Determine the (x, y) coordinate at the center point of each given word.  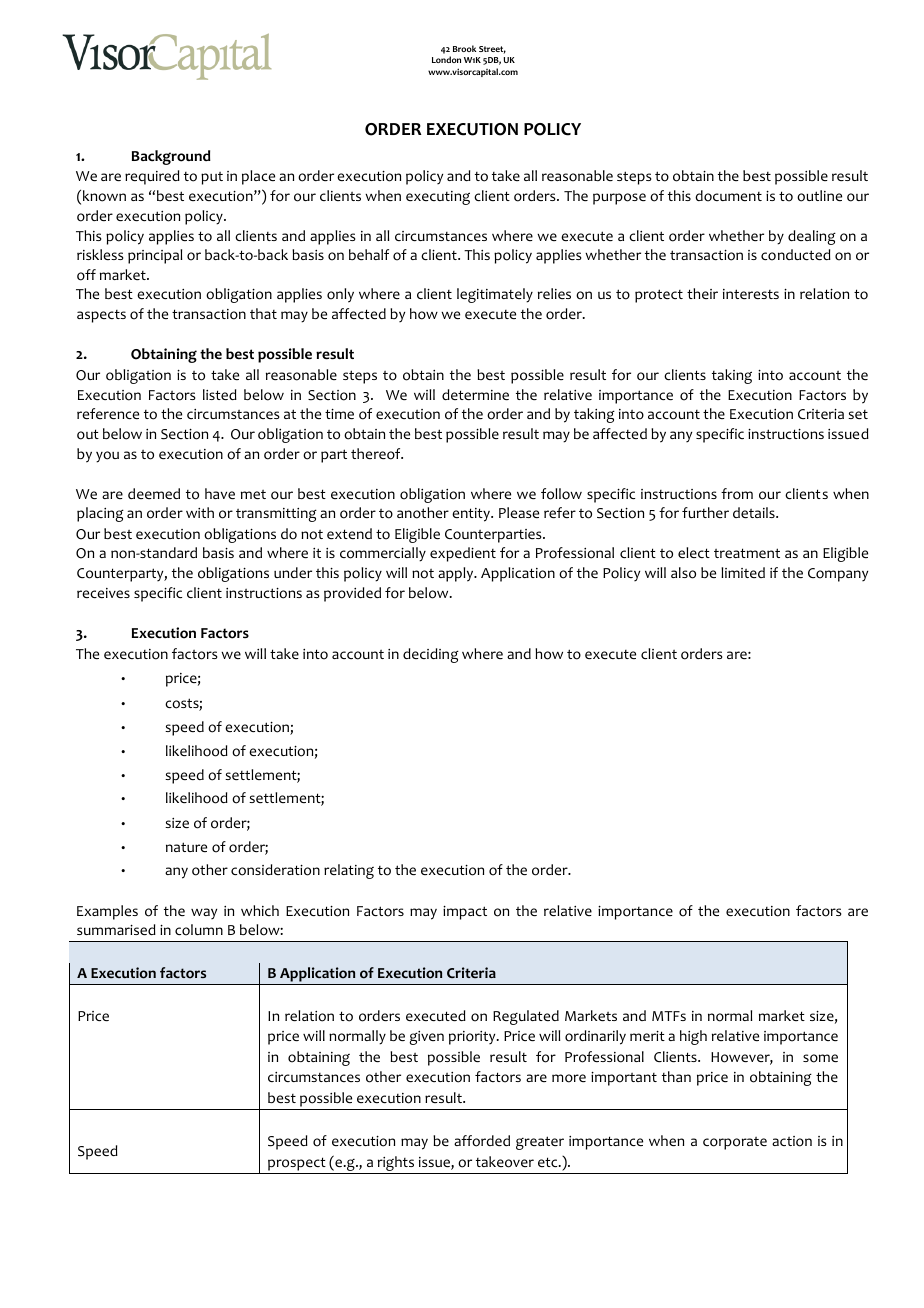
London (446, 59)
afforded (482, 1141)
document (728, 196)
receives (103, 593)
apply (457, 574)
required (152, 177)
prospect (297, 1164)
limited (743, 572)
